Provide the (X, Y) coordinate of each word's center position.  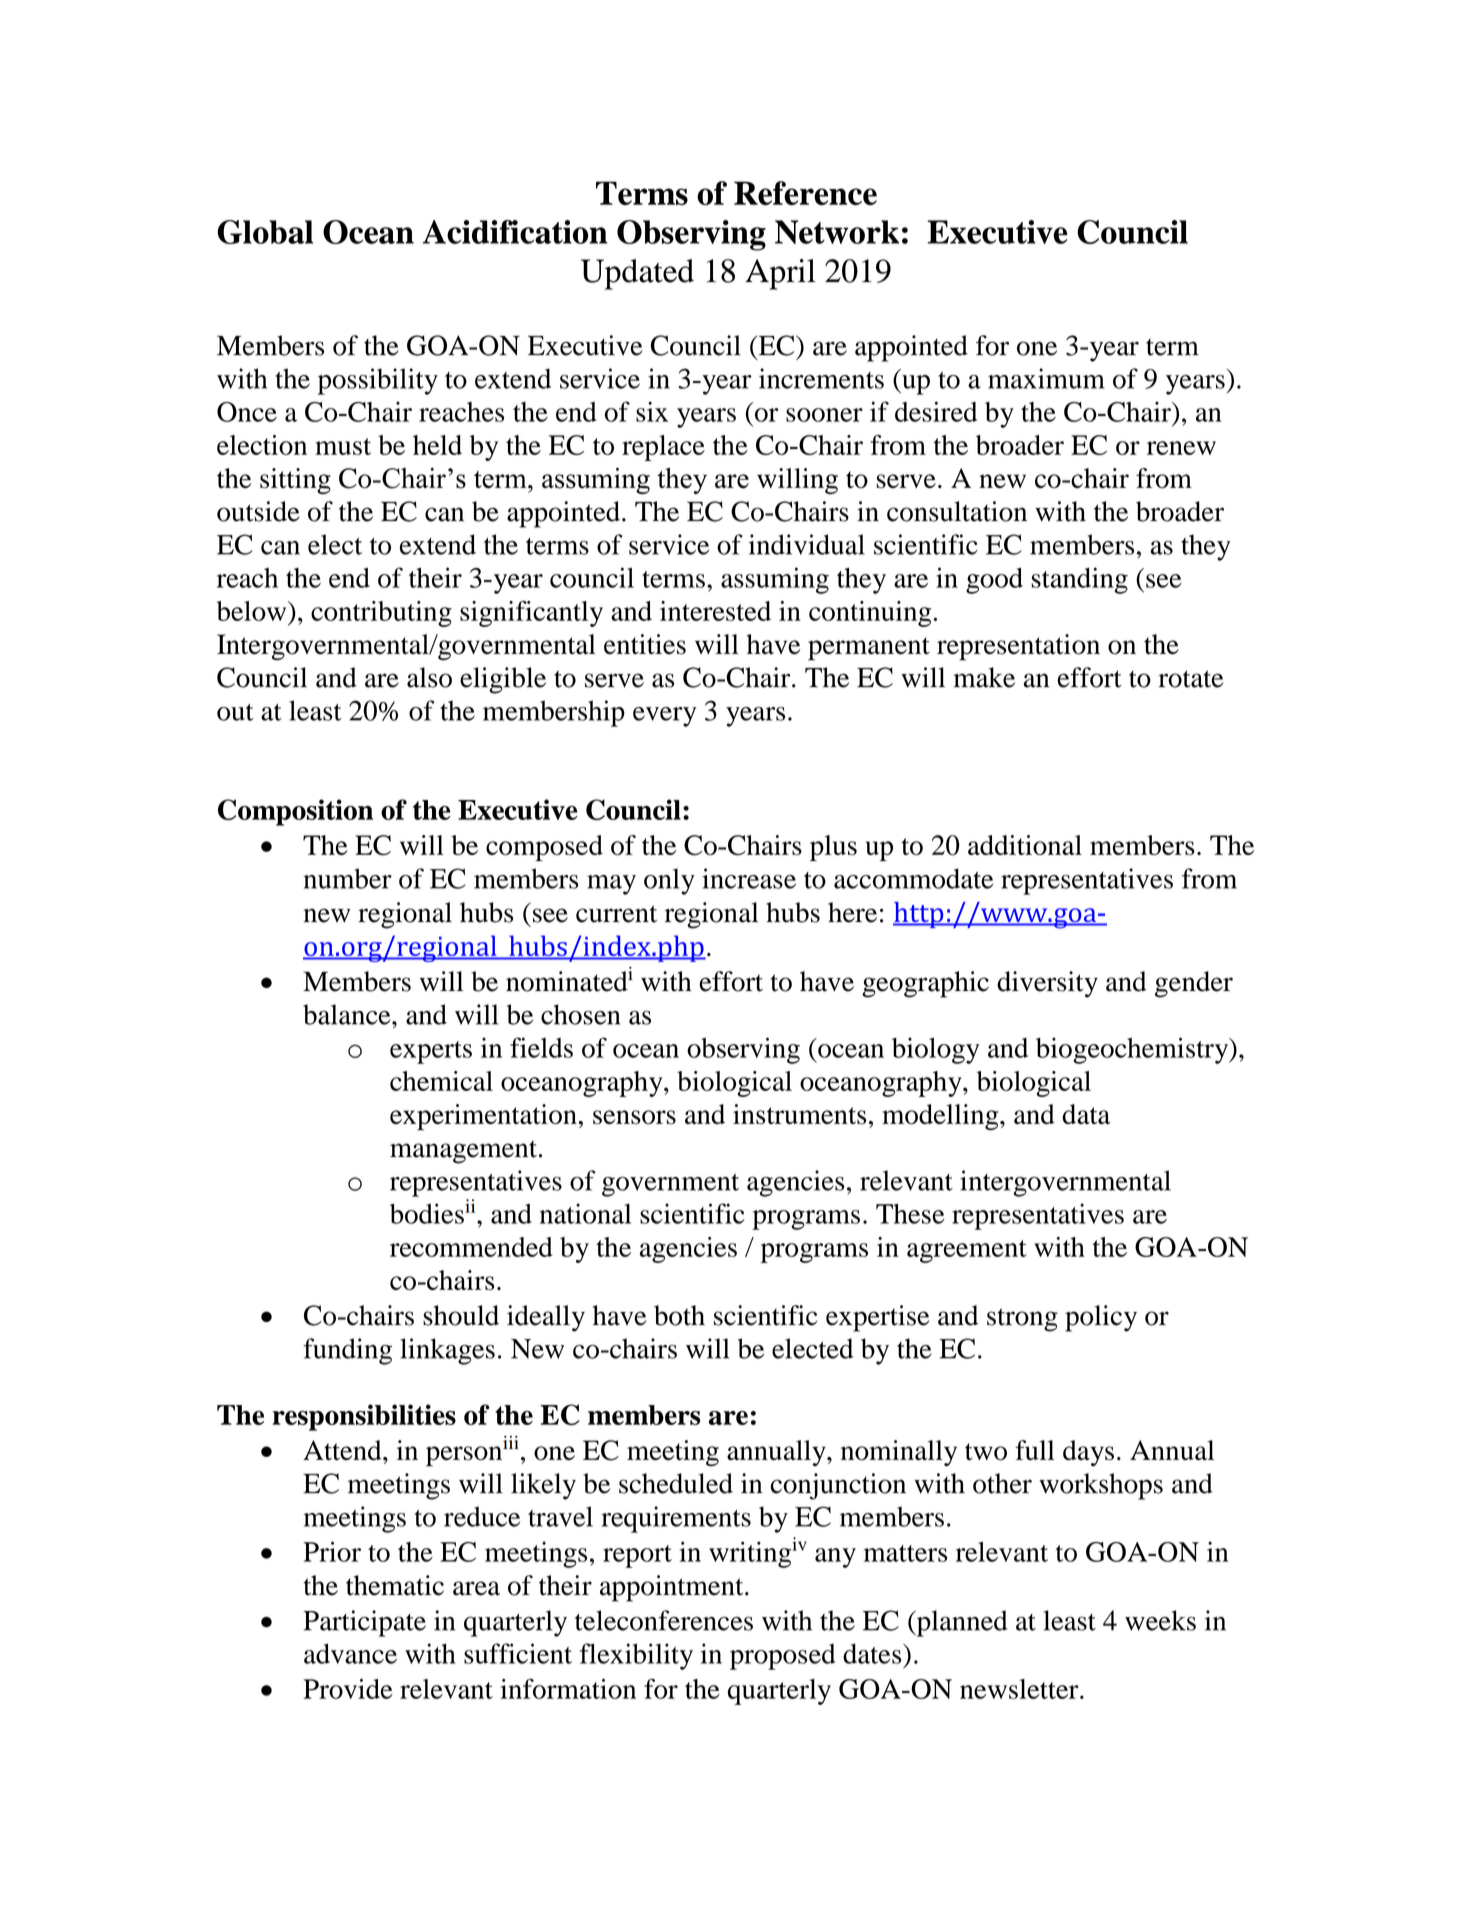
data (1086, 1114)
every (664, 717)
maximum (1046, 378)
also (429, 677)
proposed (782, 1657)
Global (265, 232)
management (463, 1152)
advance (350, 1653)
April (780, 274)
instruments (799, 1114)
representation (1018, 647)
